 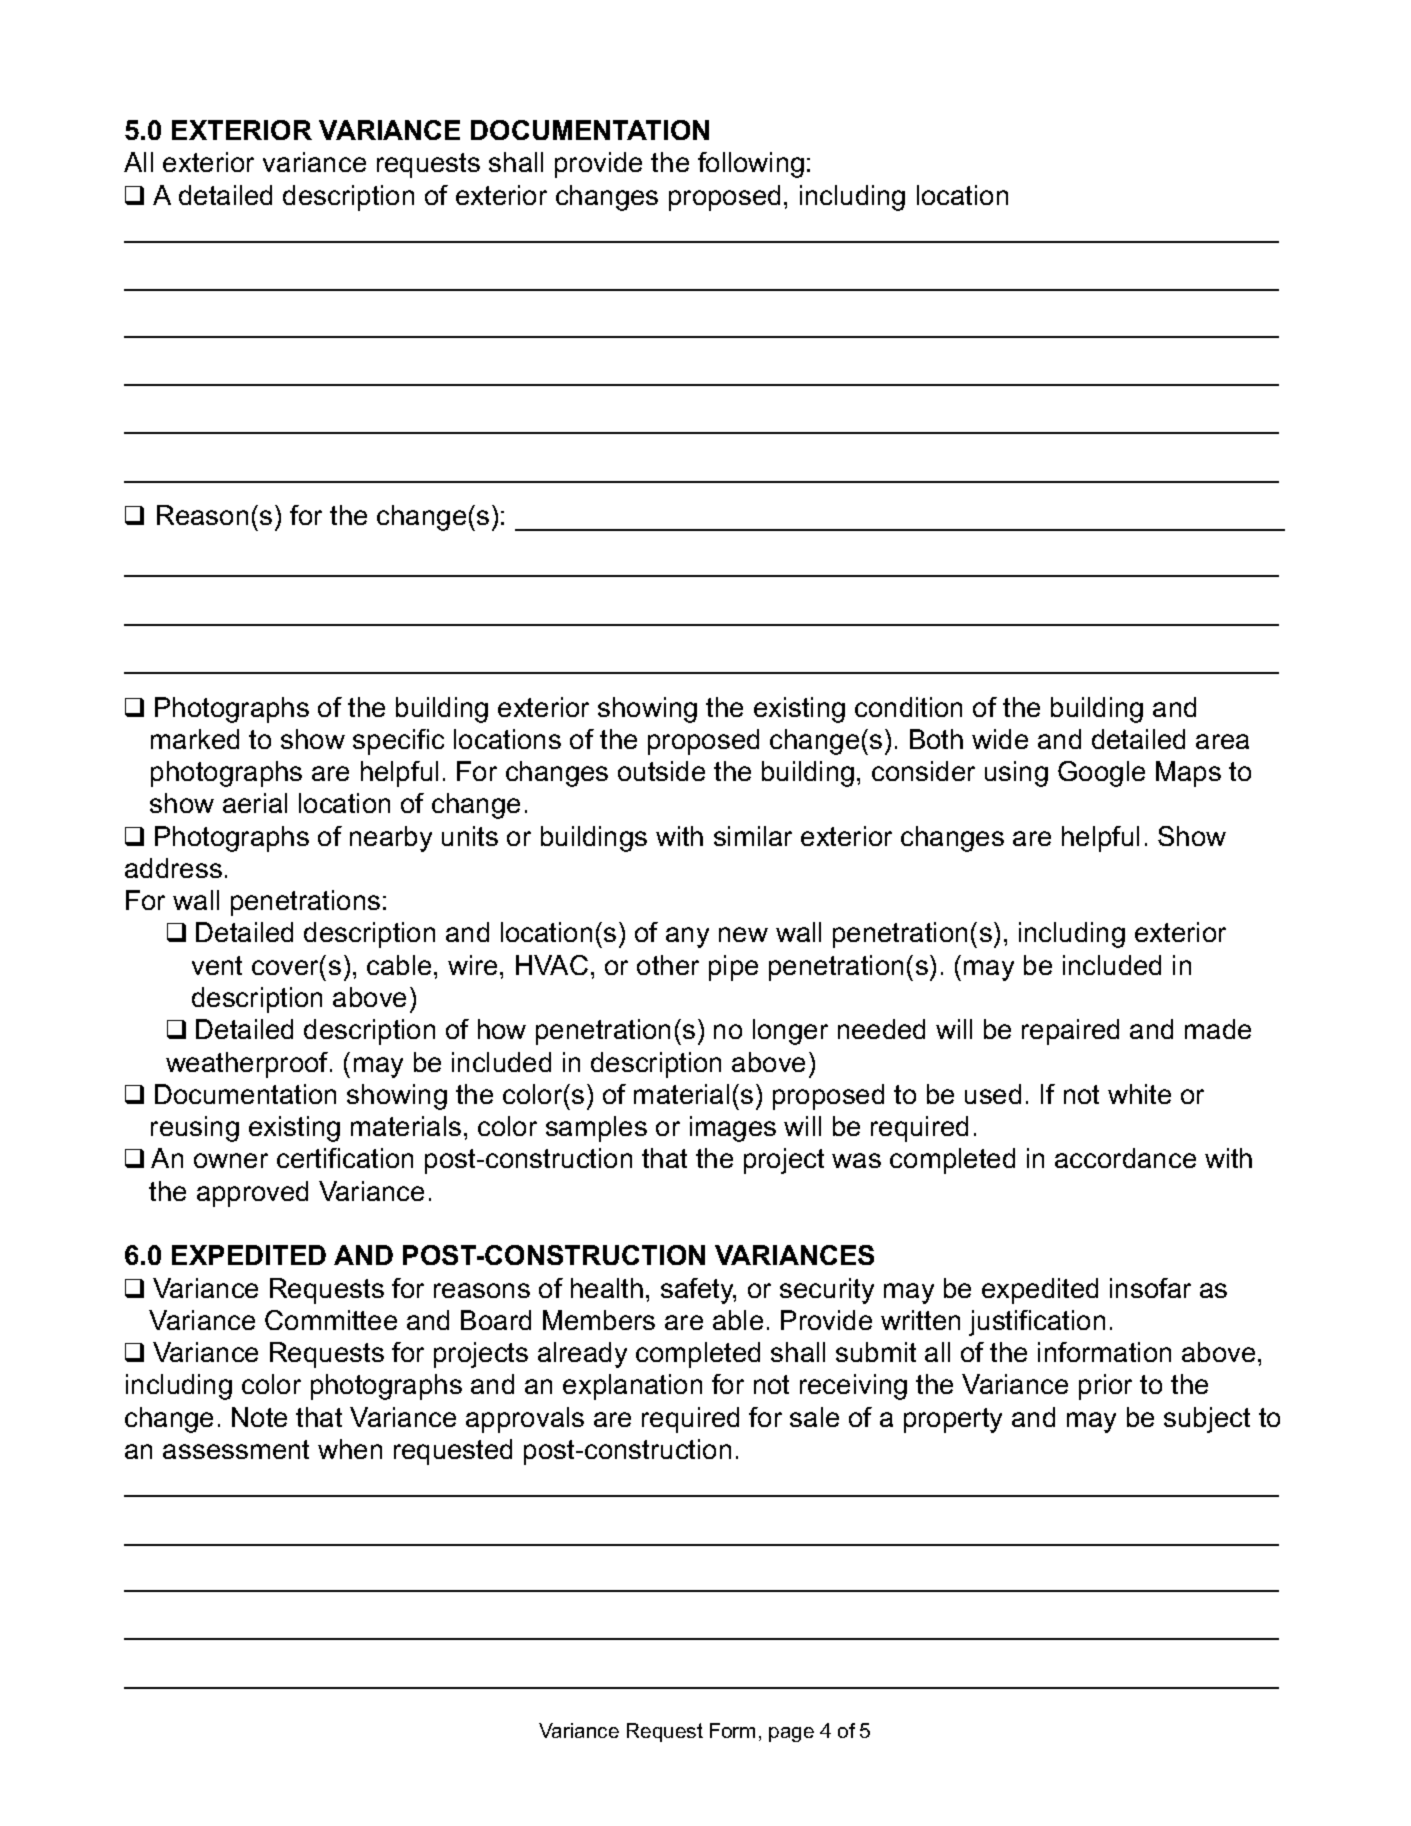 What do you see at coordinates (252, 1194) in the screenshot?
I see `approved` at bounding box center [252, 1194].
